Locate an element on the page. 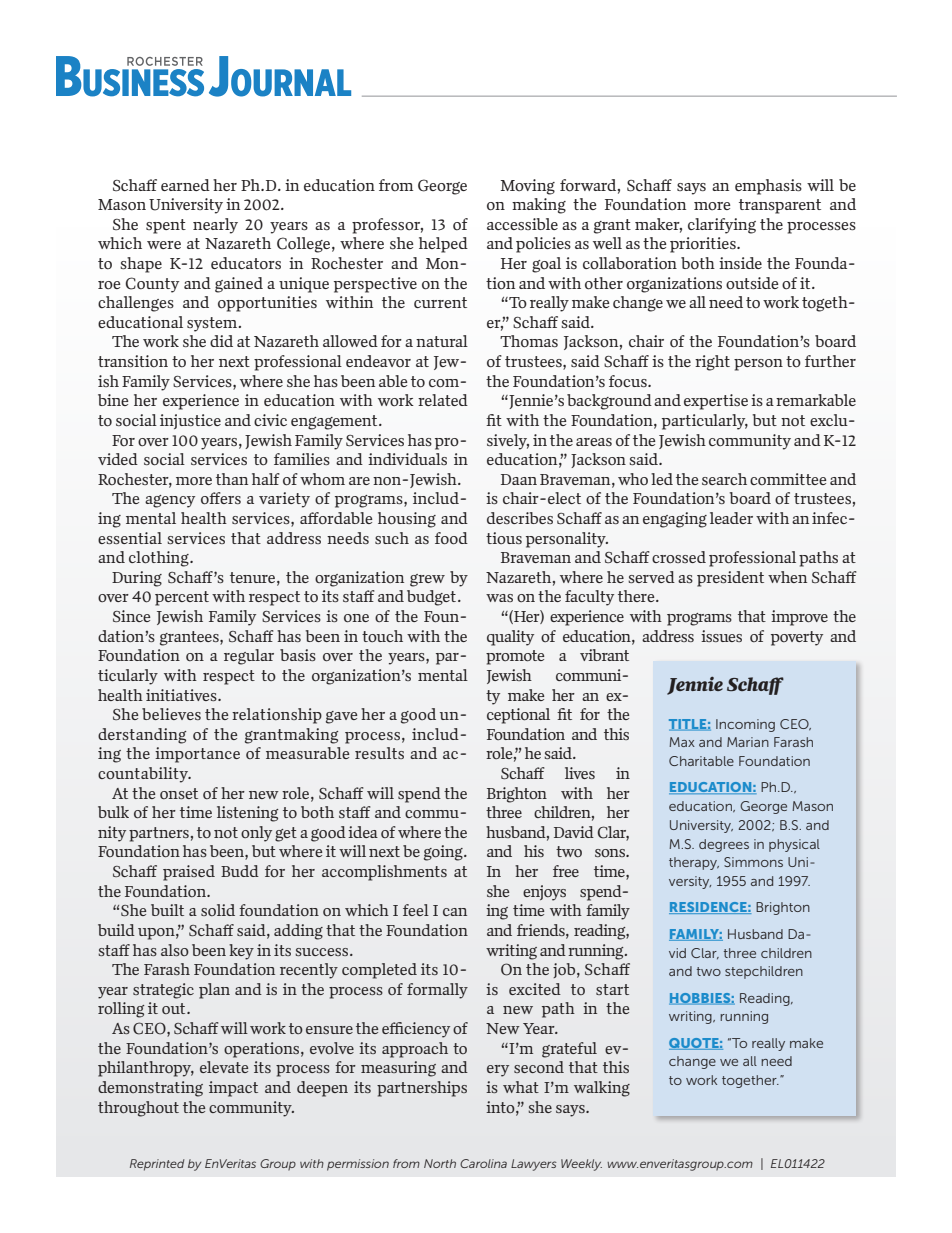  Reprinted is located at coordinates (157, 1165).
